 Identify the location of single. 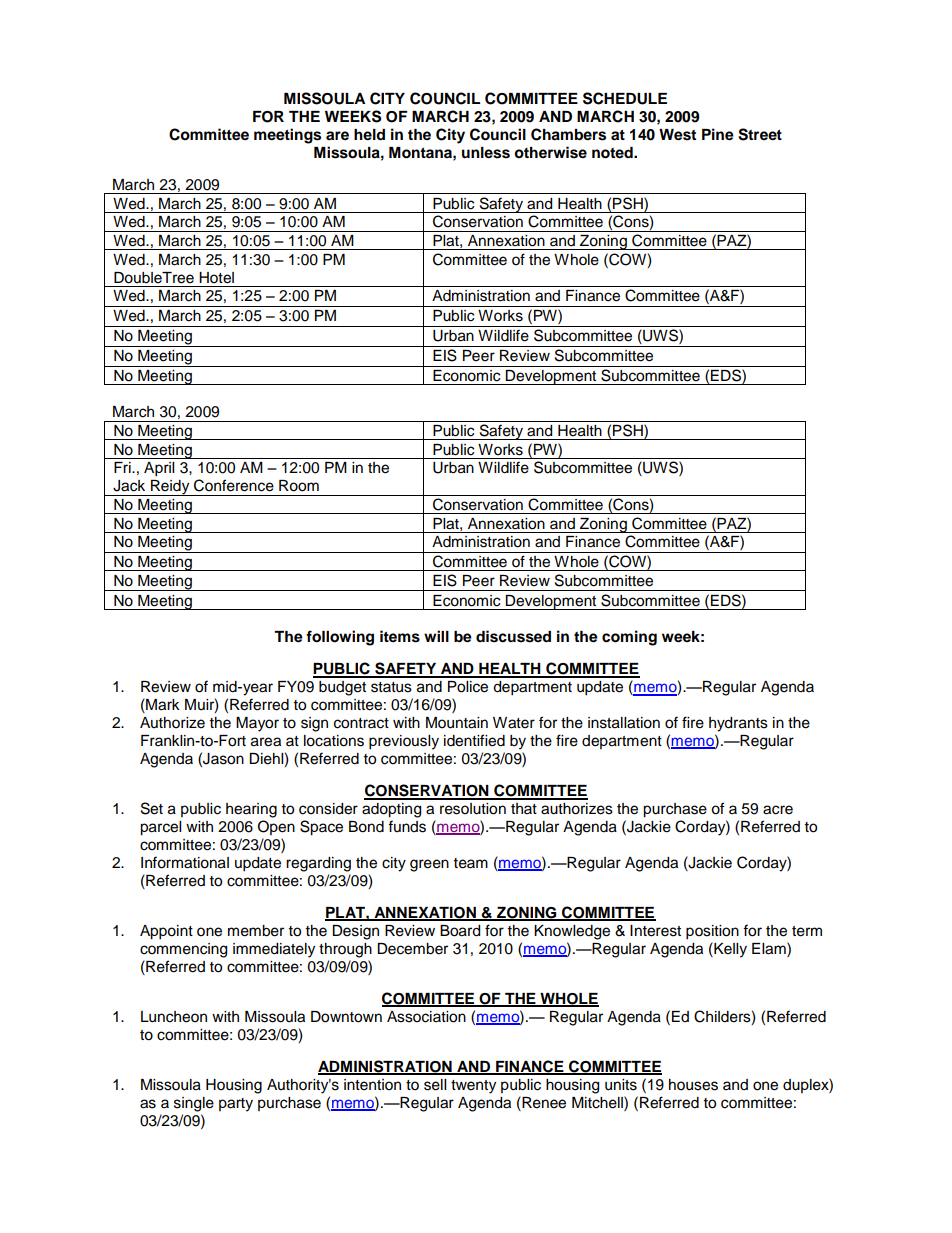
(194, 1104).
